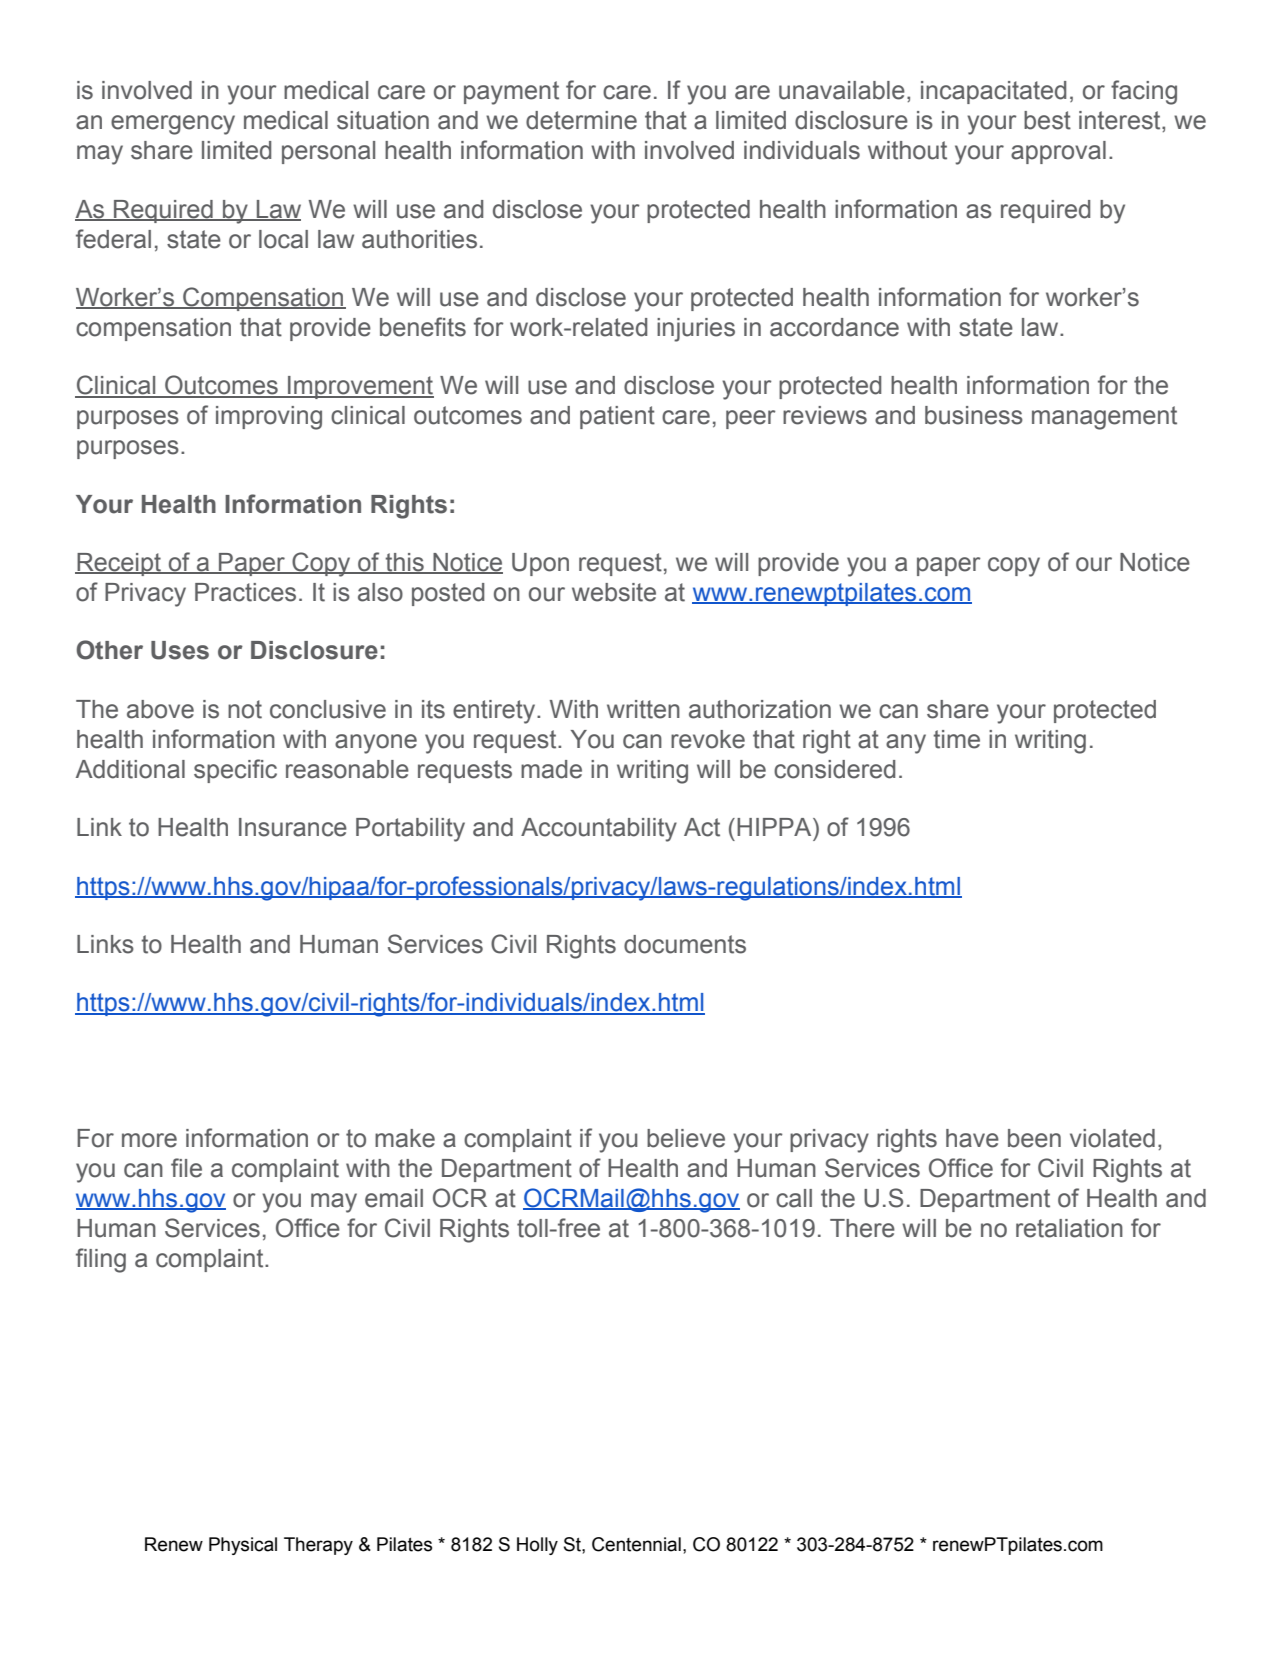 The image size is (1287, 1666). What do you see at coordinates (686, 1138) in the image?
I see `believe` at bounding box center [686, 1138].
